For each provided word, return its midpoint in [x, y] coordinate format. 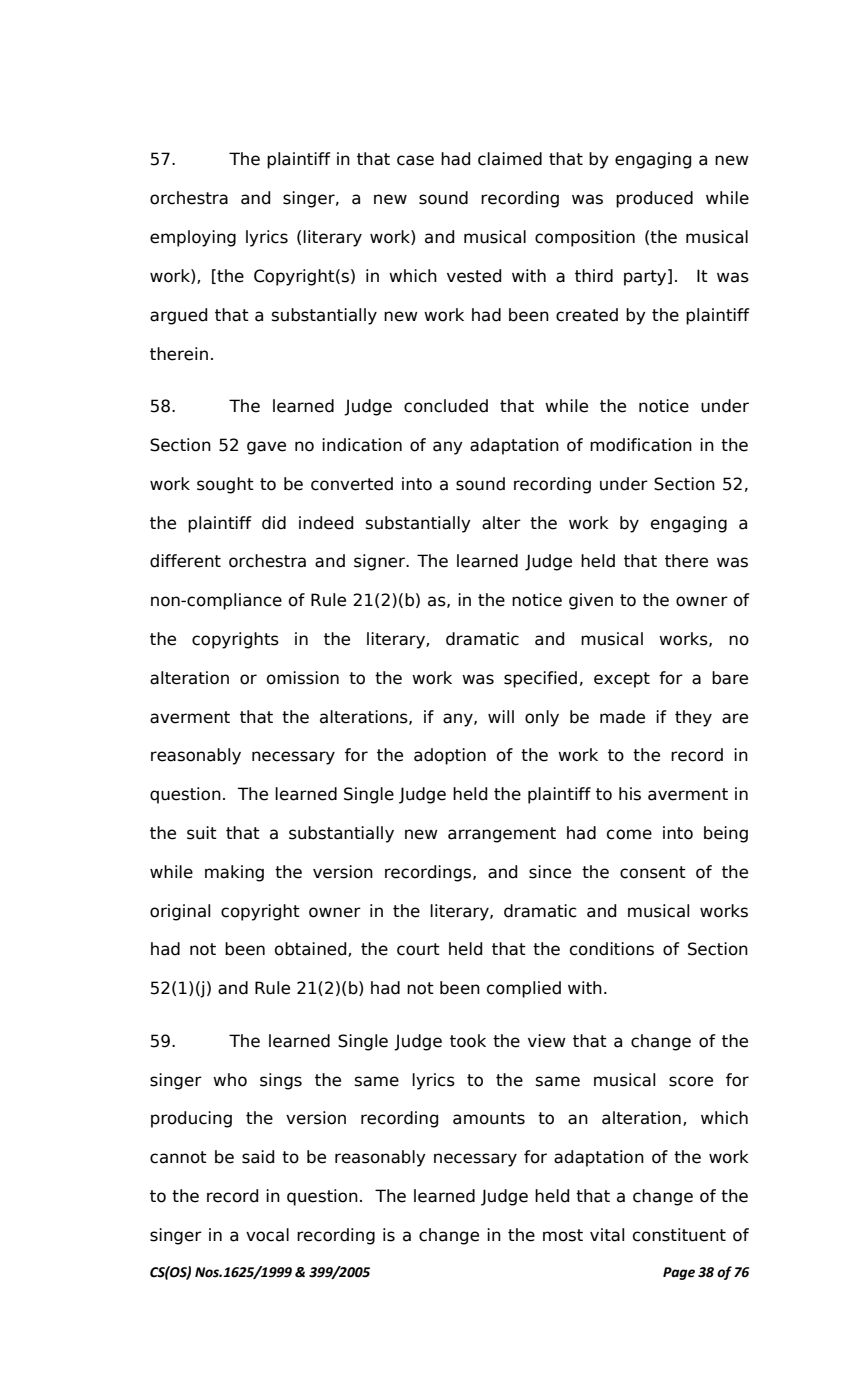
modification [641, 445]
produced [654, 199]
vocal [267, 1235]
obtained [312, 949]
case [415, 160]
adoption [450, 756]
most [563, 1235]
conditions [612, 949]
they [693, 718]
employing [193, 238]
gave [266, 448]
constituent [679, 1235]
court [418, 949]
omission [303, 678]
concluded [446, 406]
